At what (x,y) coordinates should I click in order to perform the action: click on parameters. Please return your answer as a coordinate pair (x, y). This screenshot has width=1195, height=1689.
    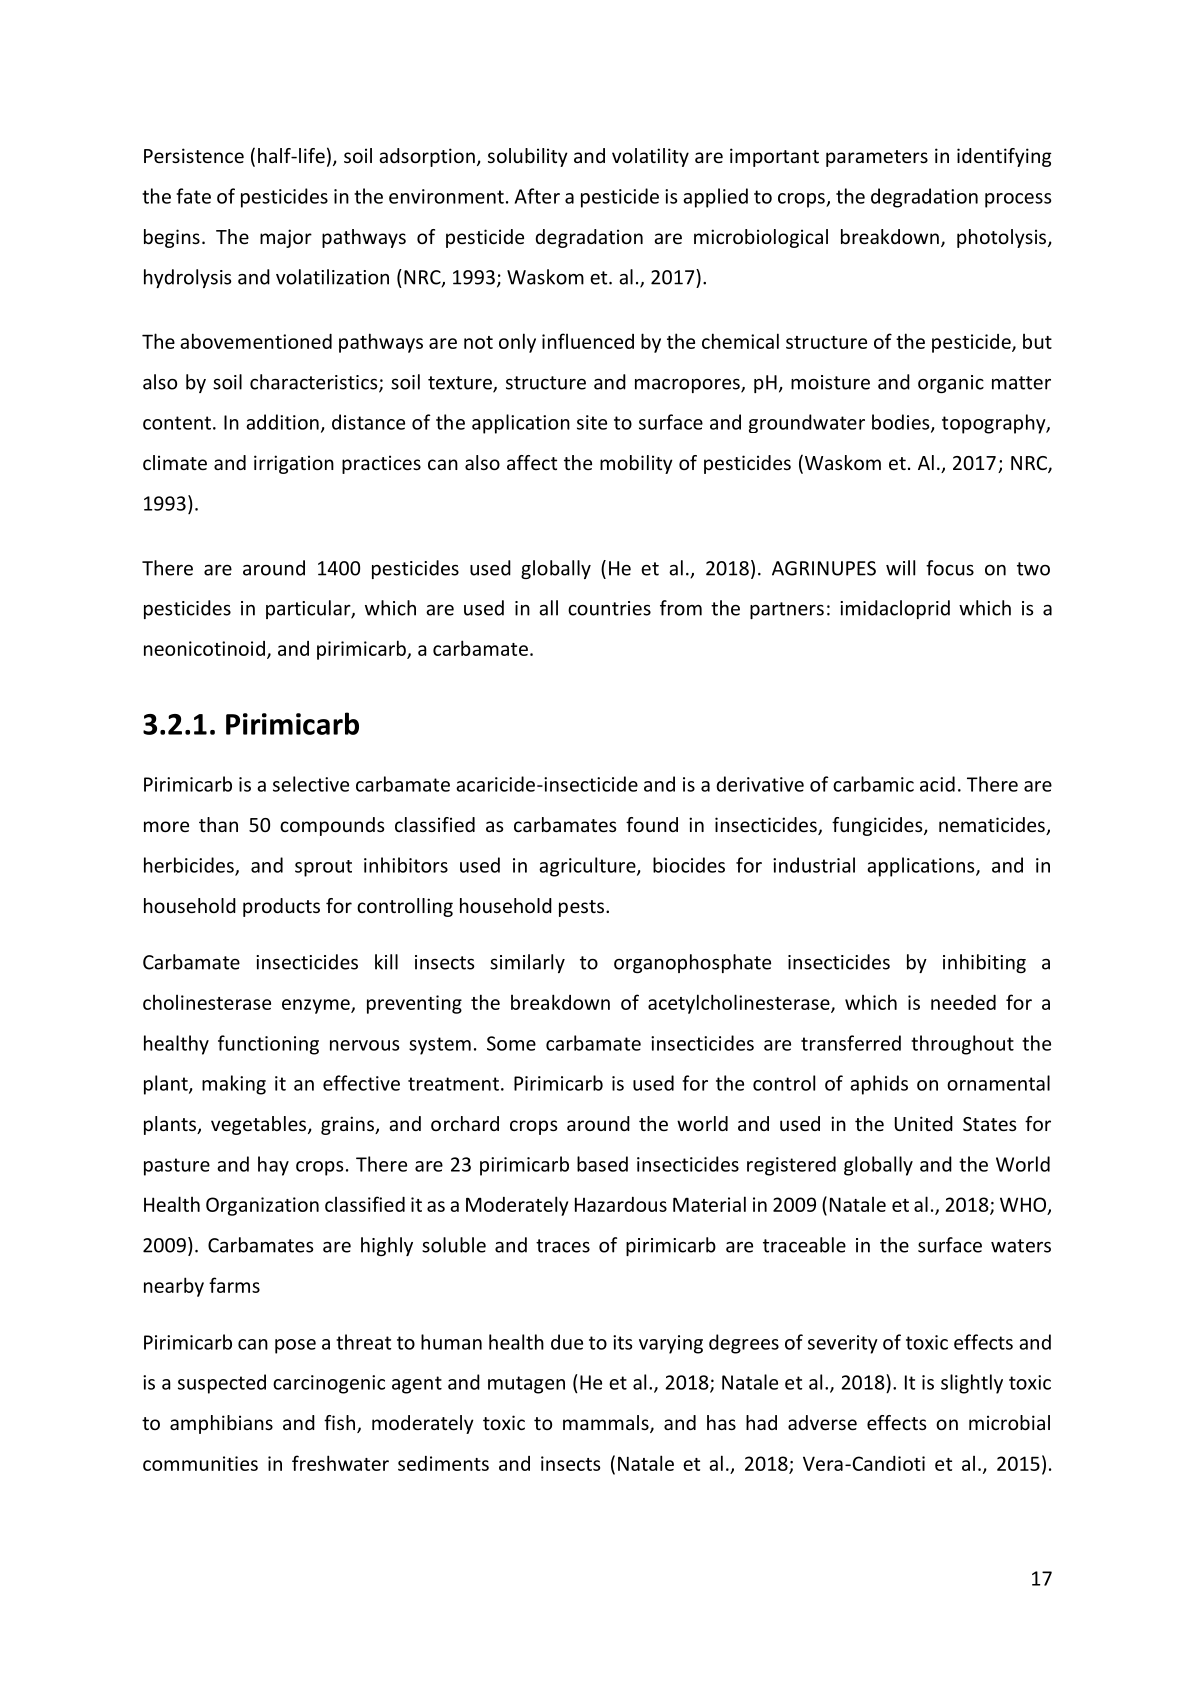
    Looking at the image, I should click on (877, 158).
